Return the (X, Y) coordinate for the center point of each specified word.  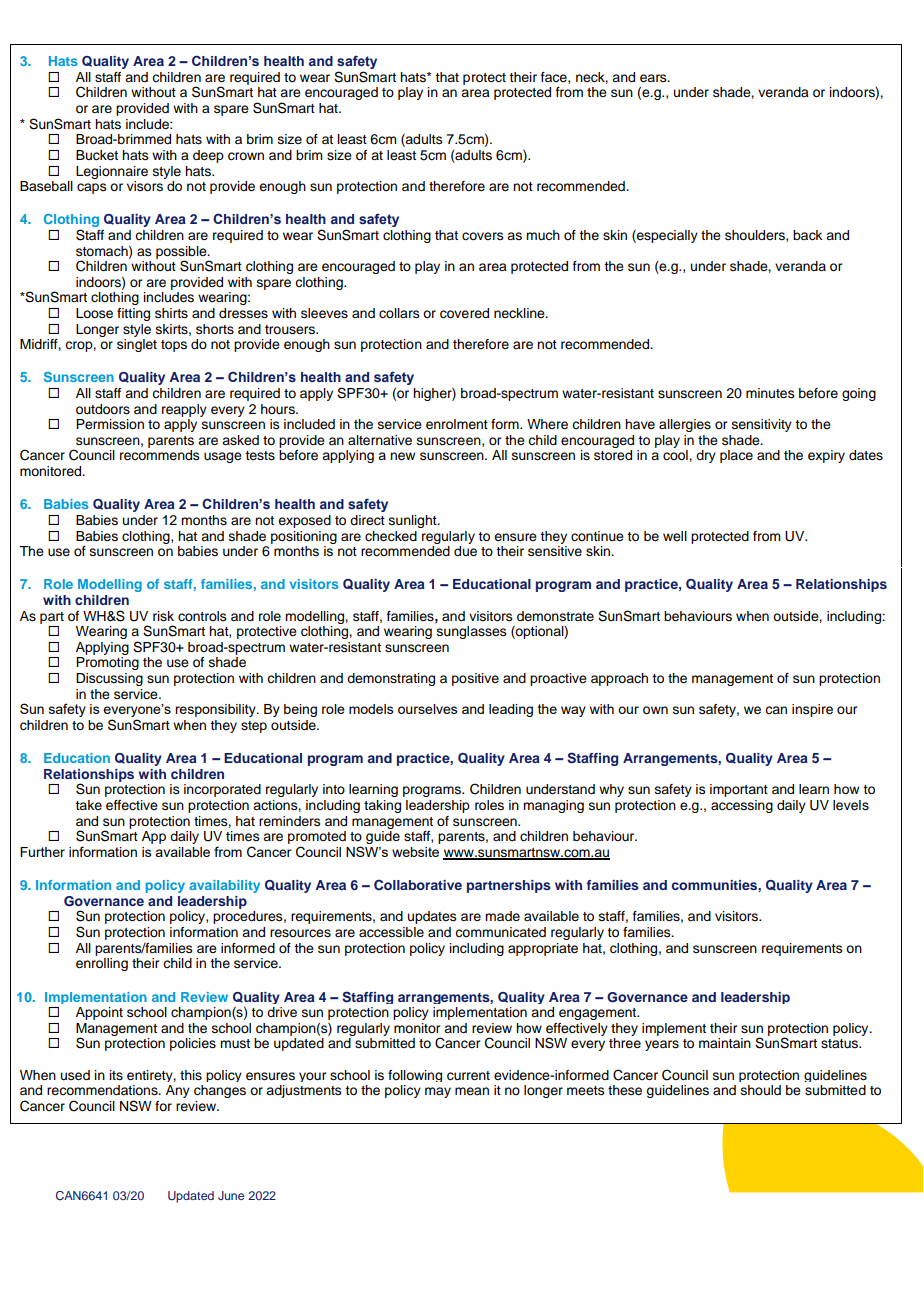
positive (475, 679)
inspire (812, 710)
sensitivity (762, 425)
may (438, 1092)
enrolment (457, 424)
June (231, 1195)
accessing (742, 806)
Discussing (109, 679)
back (807, 235)
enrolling (102, 964)
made (502, 916)
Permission (110, 424)
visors (145, 186)
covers (483, 236)
